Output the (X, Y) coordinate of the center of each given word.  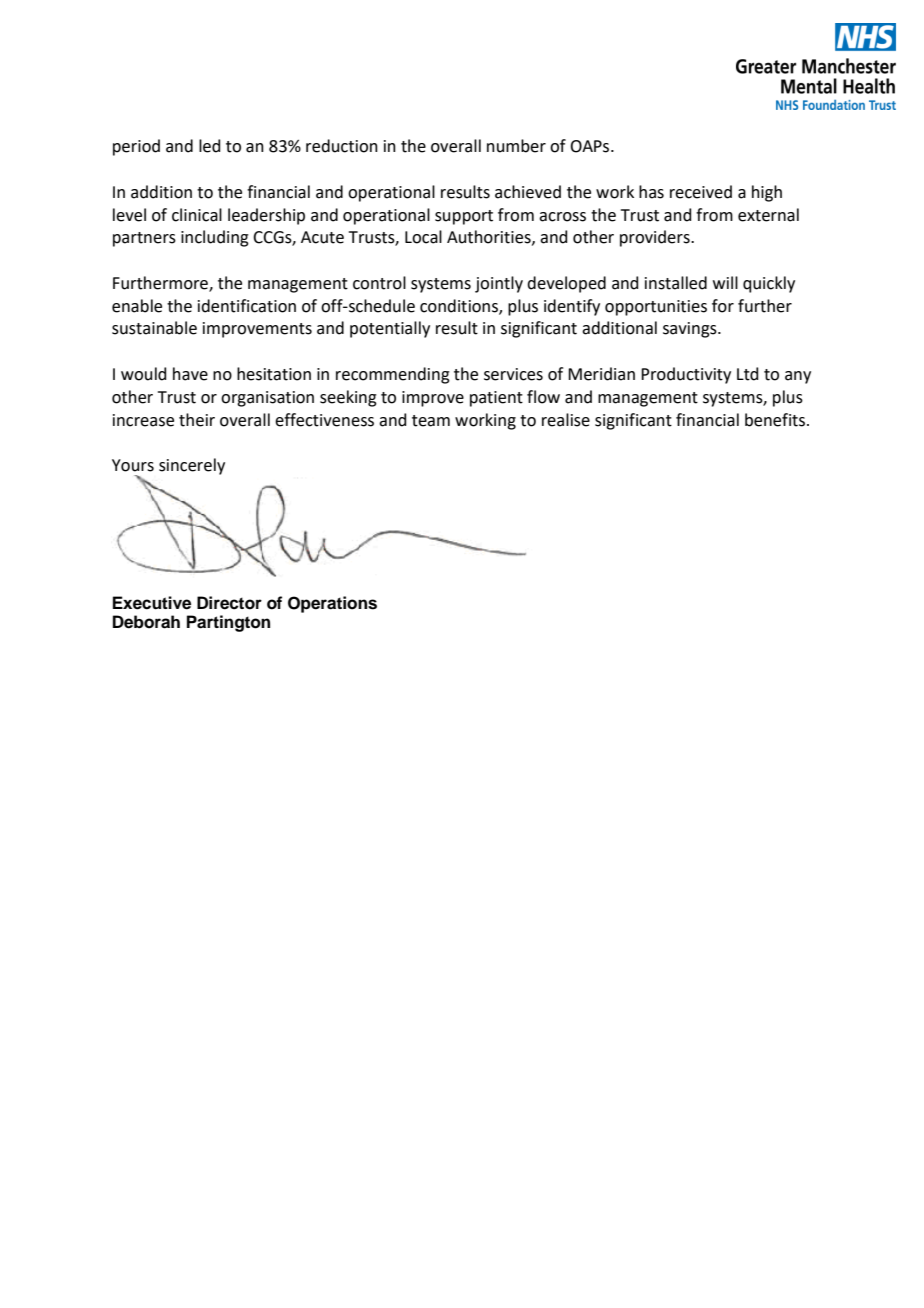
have (190, 374)
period (136, 147)
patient (496, 399)
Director (229, 603)
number (516, 146)
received (701, 192)
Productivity (686, 375)
